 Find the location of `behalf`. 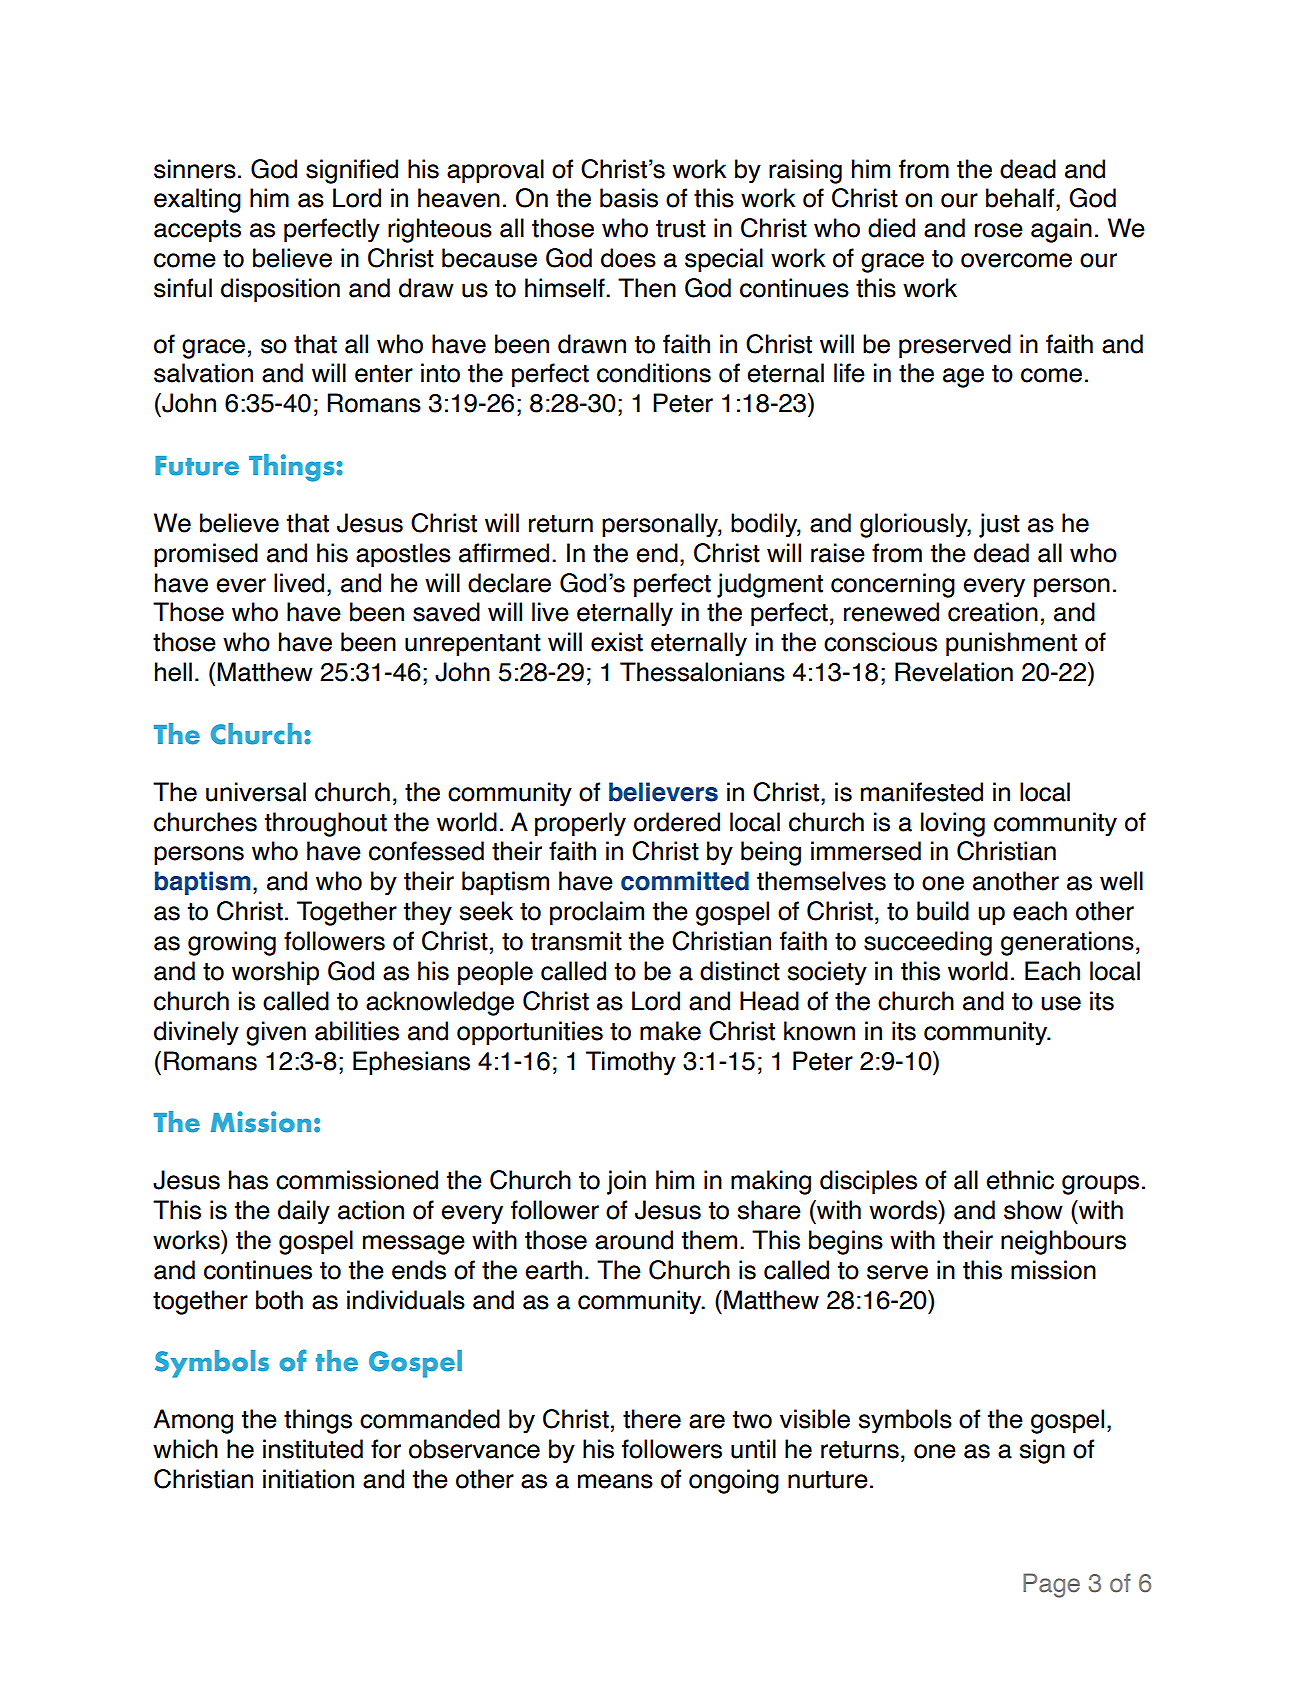

behalf is located at coordinates (1021, 198).
